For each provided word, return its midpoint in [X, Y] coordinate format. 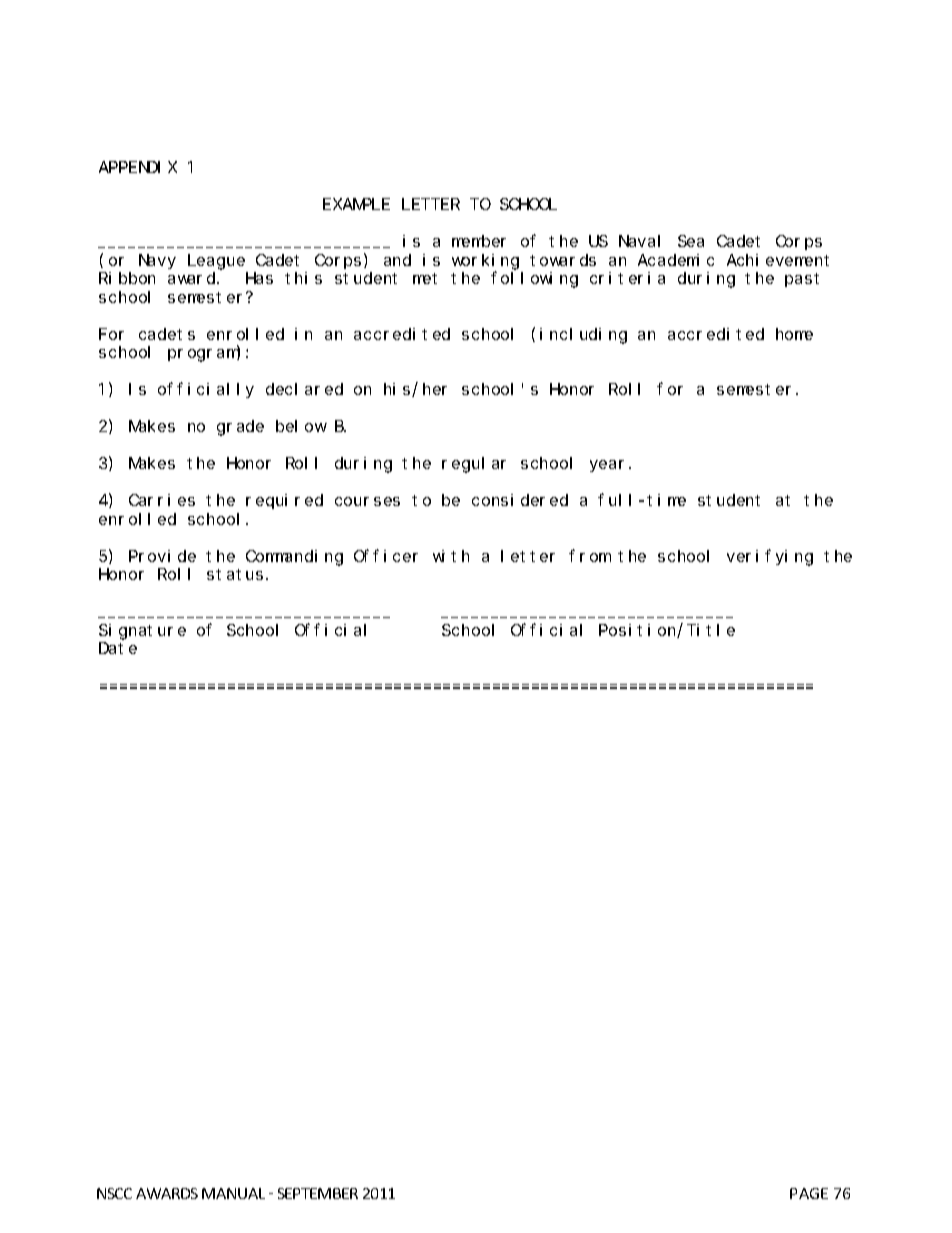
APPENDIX [138, 167]
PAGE [809, 1193]
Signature [142, 632]
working [485, 262]
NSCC [114, 1193]
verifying [770, 557]
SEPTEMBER [318, 1193]
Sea [691, 241]
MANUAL [233, 1193]
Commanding [294, 558]
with [451, 556]
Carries [162, 500]
